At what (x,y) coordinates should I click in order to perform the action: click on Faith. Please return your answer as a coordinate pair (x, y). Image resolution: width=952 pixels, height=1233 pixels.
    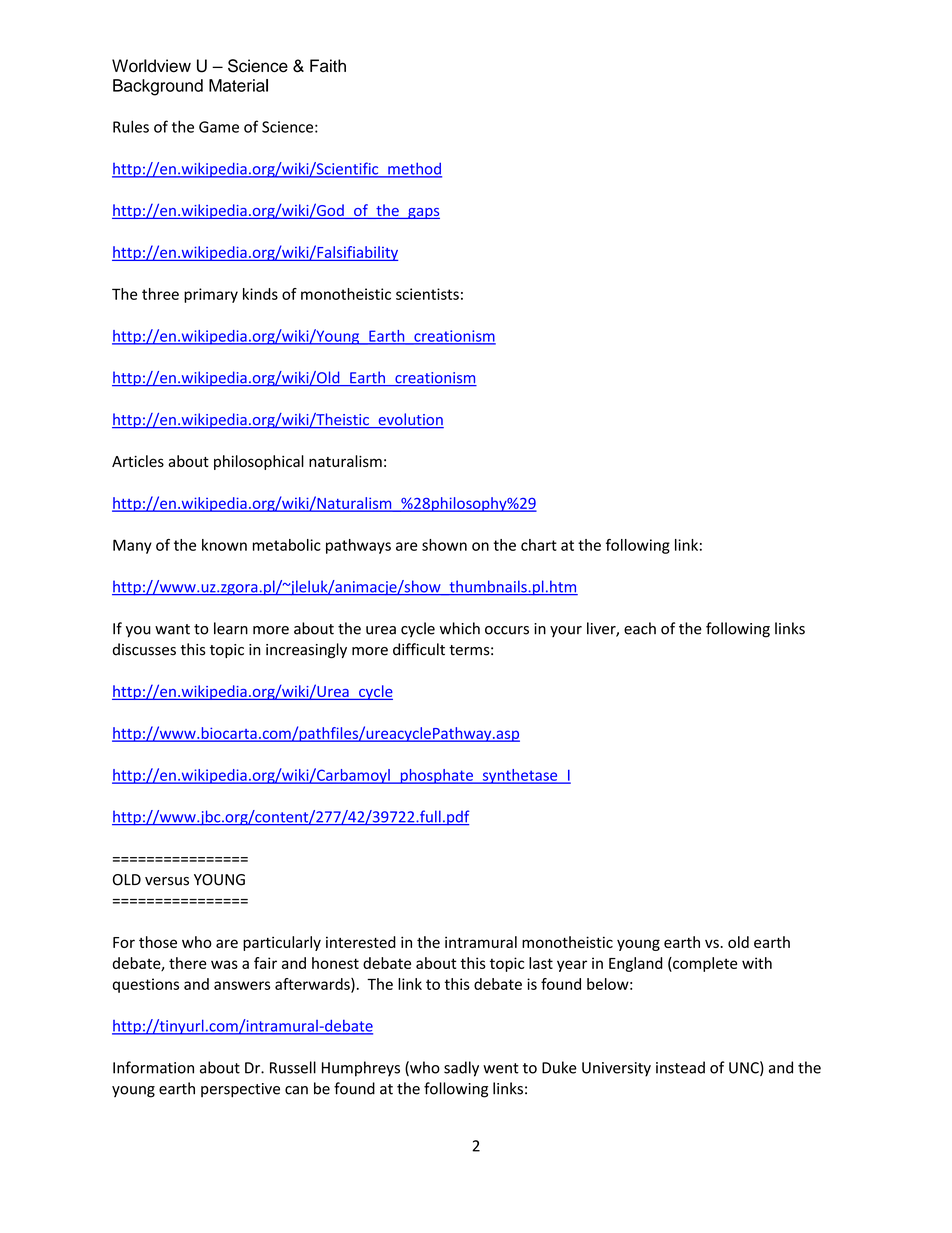
    Looking at the image, I should click on (328, 66).
